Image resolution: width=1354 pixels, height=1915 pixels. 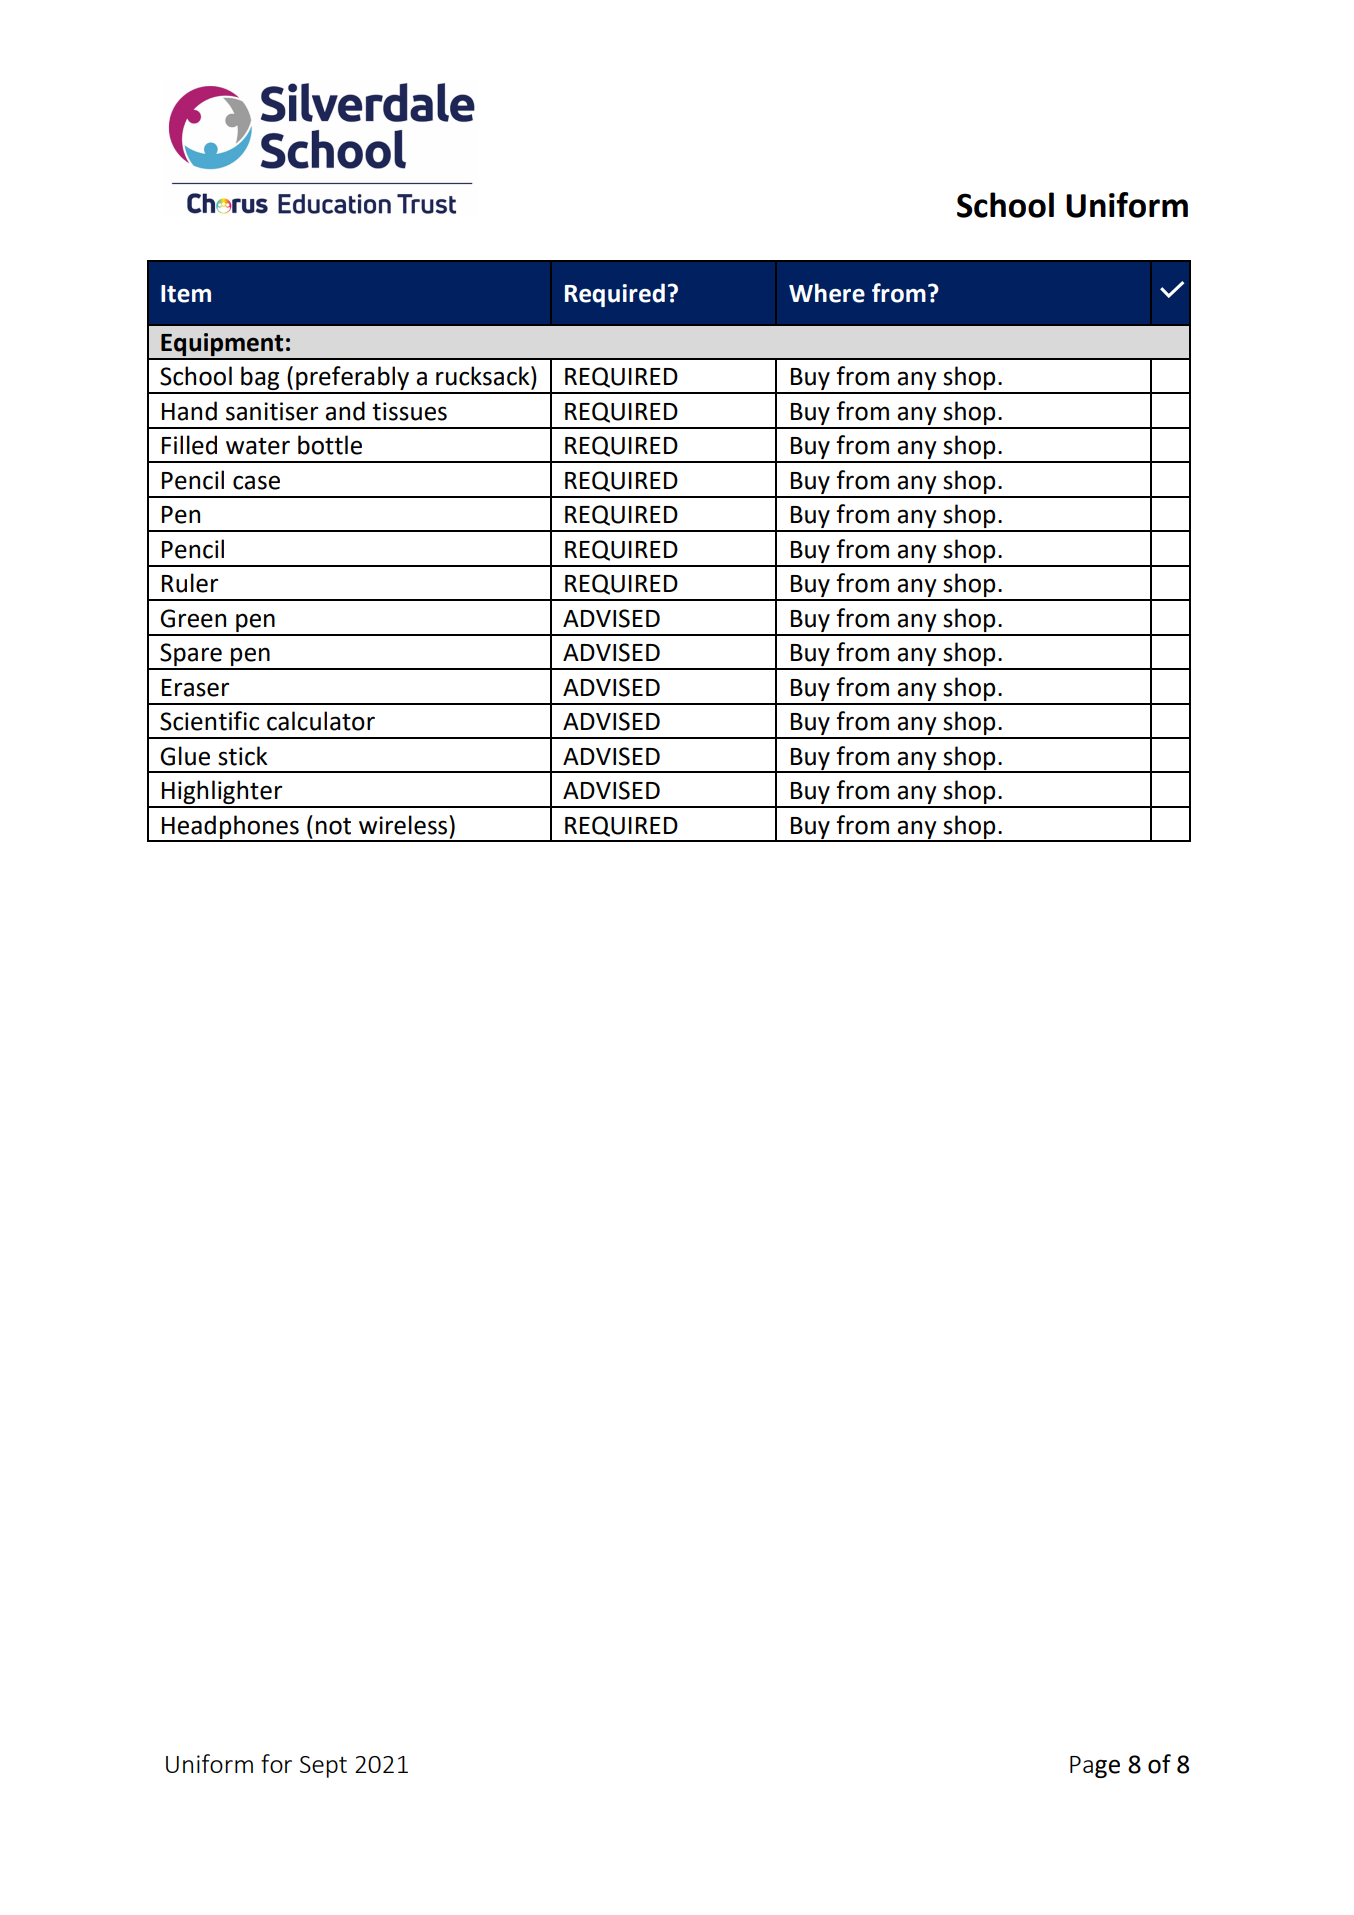 What do you see at coordinates (185, 756) in the page?
I see `Glue` at bounding box center [185, 756].
